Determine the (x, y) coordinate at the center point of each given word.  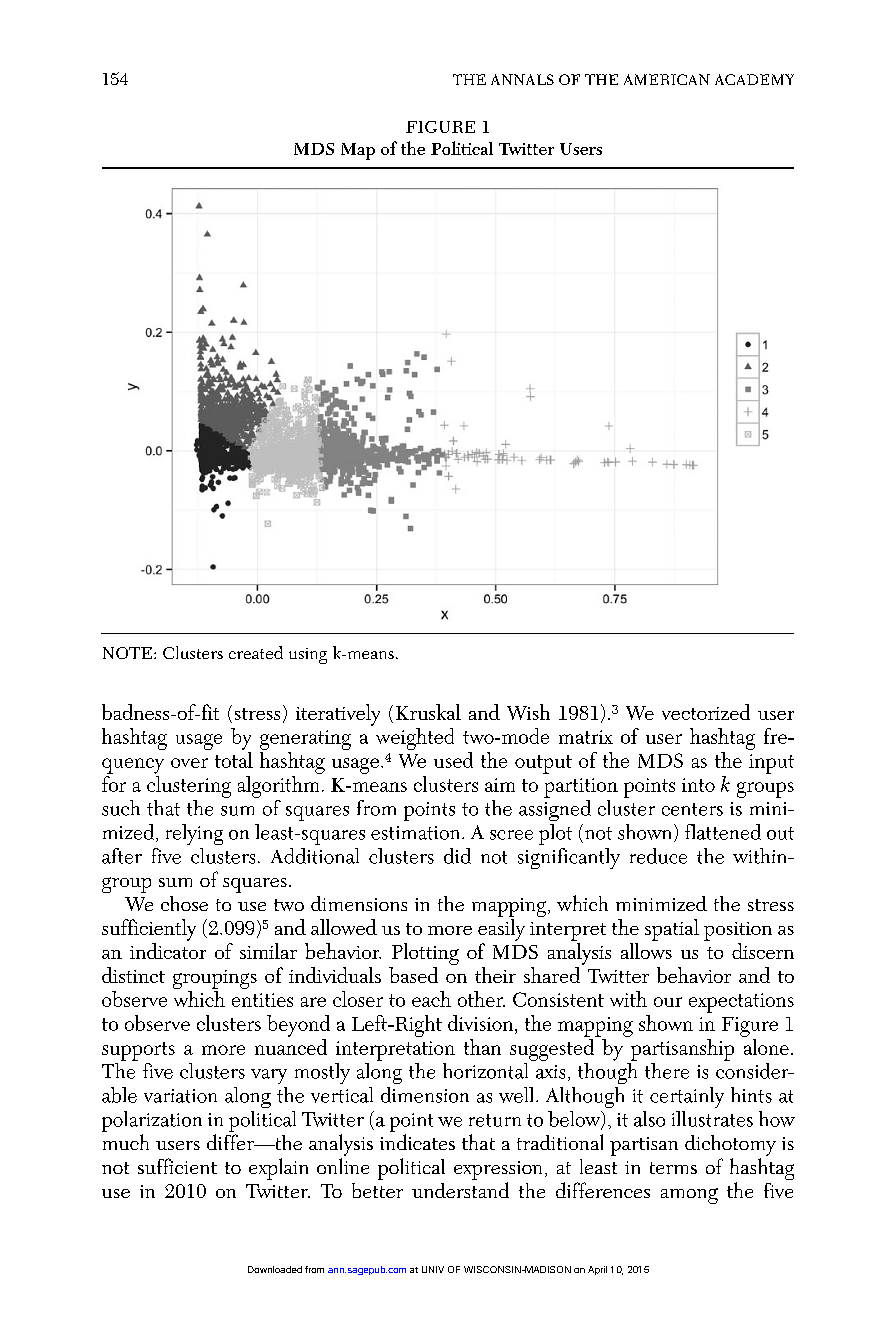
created (256, 652)
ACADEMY (754, 79)
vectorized (706, 712)
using (308, 656)
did (457, 856)
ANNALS (522, 79)
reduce (658, 856)
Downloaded (275, 1269)
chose (184, 903)
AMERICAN (667, 79)
